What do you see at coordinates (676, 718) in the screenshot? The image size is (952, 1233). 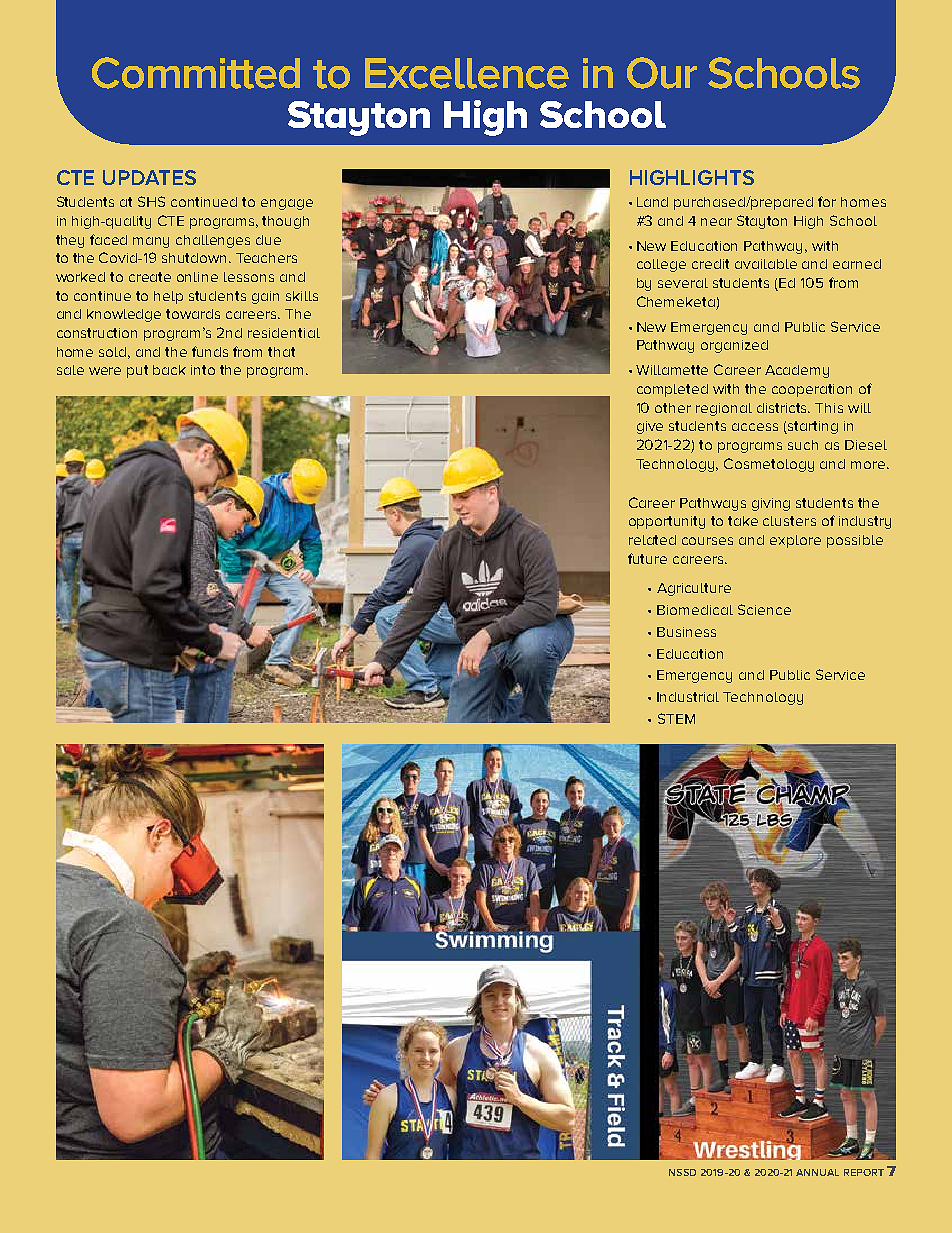 I see `STEM` at bounding box center [676, 718].
